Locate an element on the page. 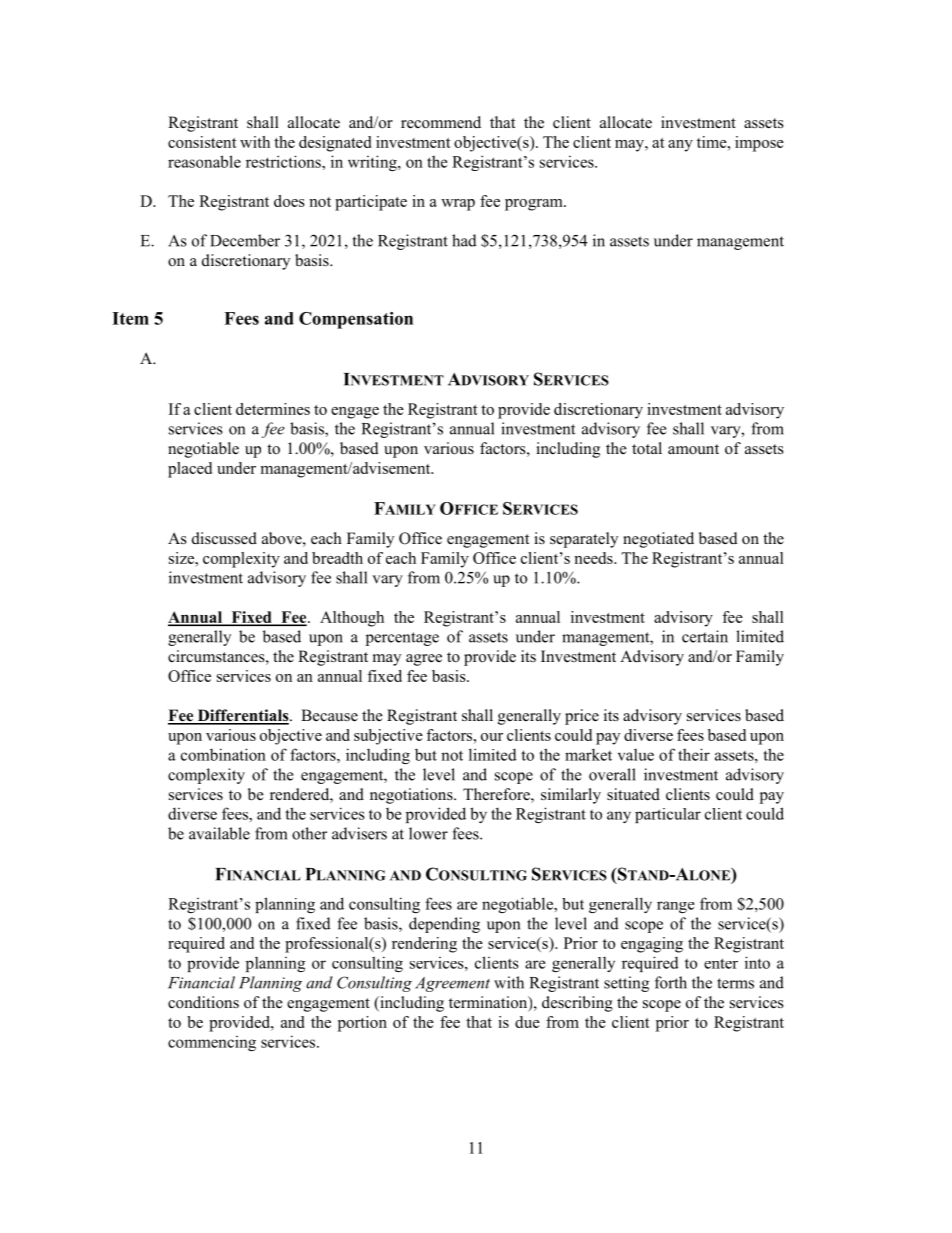 Image resolution: width=952 pixels, height=1233 pixels. conditions is located at coordinates (203, 1002).
